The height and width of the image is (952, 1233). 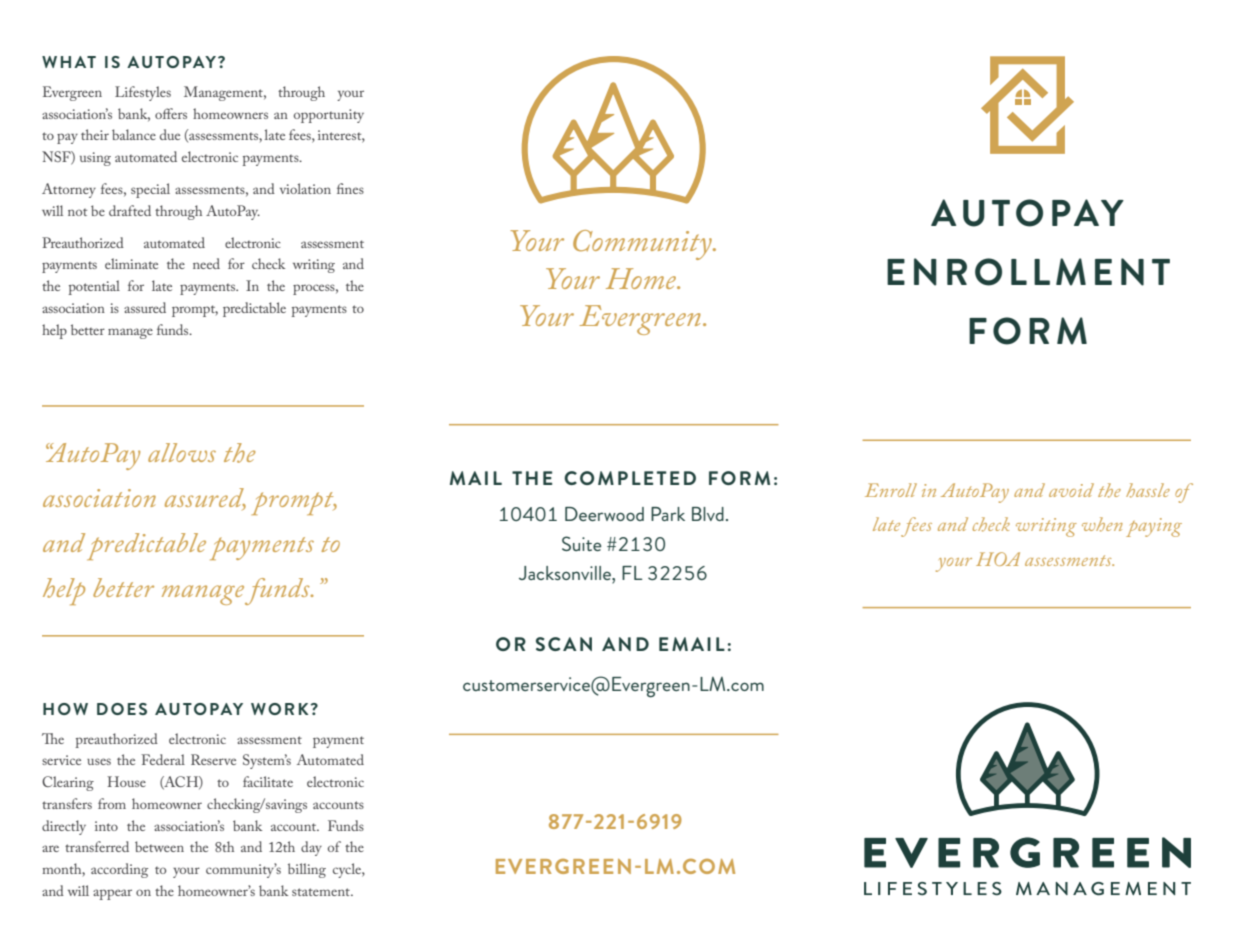 What do you see at coordinates (1071, 490) in the image?
I see `avoid` at bounding box center [1071, 490].
